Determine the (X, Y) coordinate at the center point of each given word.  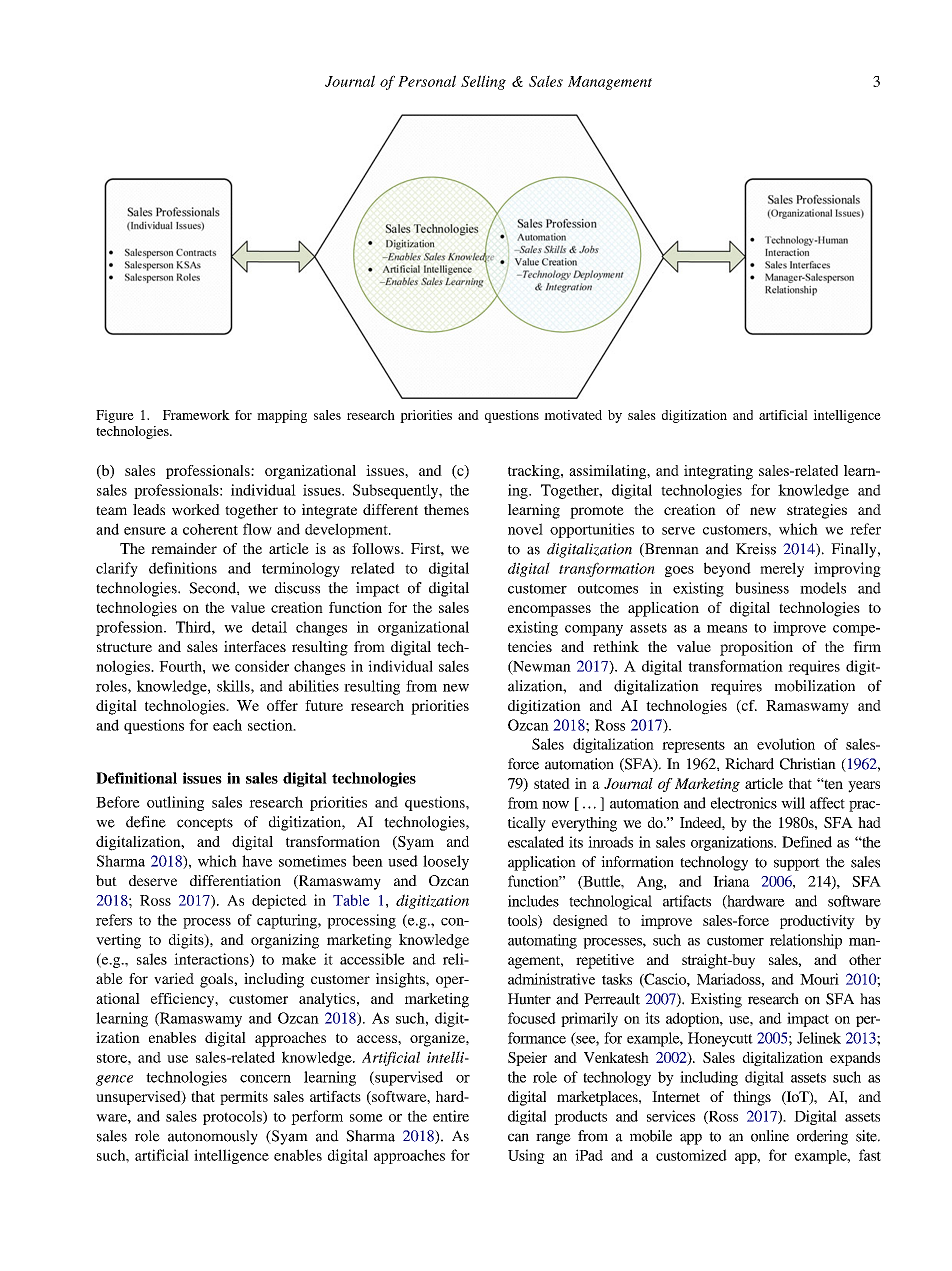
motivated (573, 415)
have (257, 861)
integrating (718, 472)
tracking (535, 472)
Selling (483, 82)
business (762, 588)
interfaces (255, 646)
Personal (427, 81)
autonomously (213, 1137)
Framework (196, 415)
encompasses (549, 611)
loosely (446, 862)
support (797, 864)
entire (451, 1116)
